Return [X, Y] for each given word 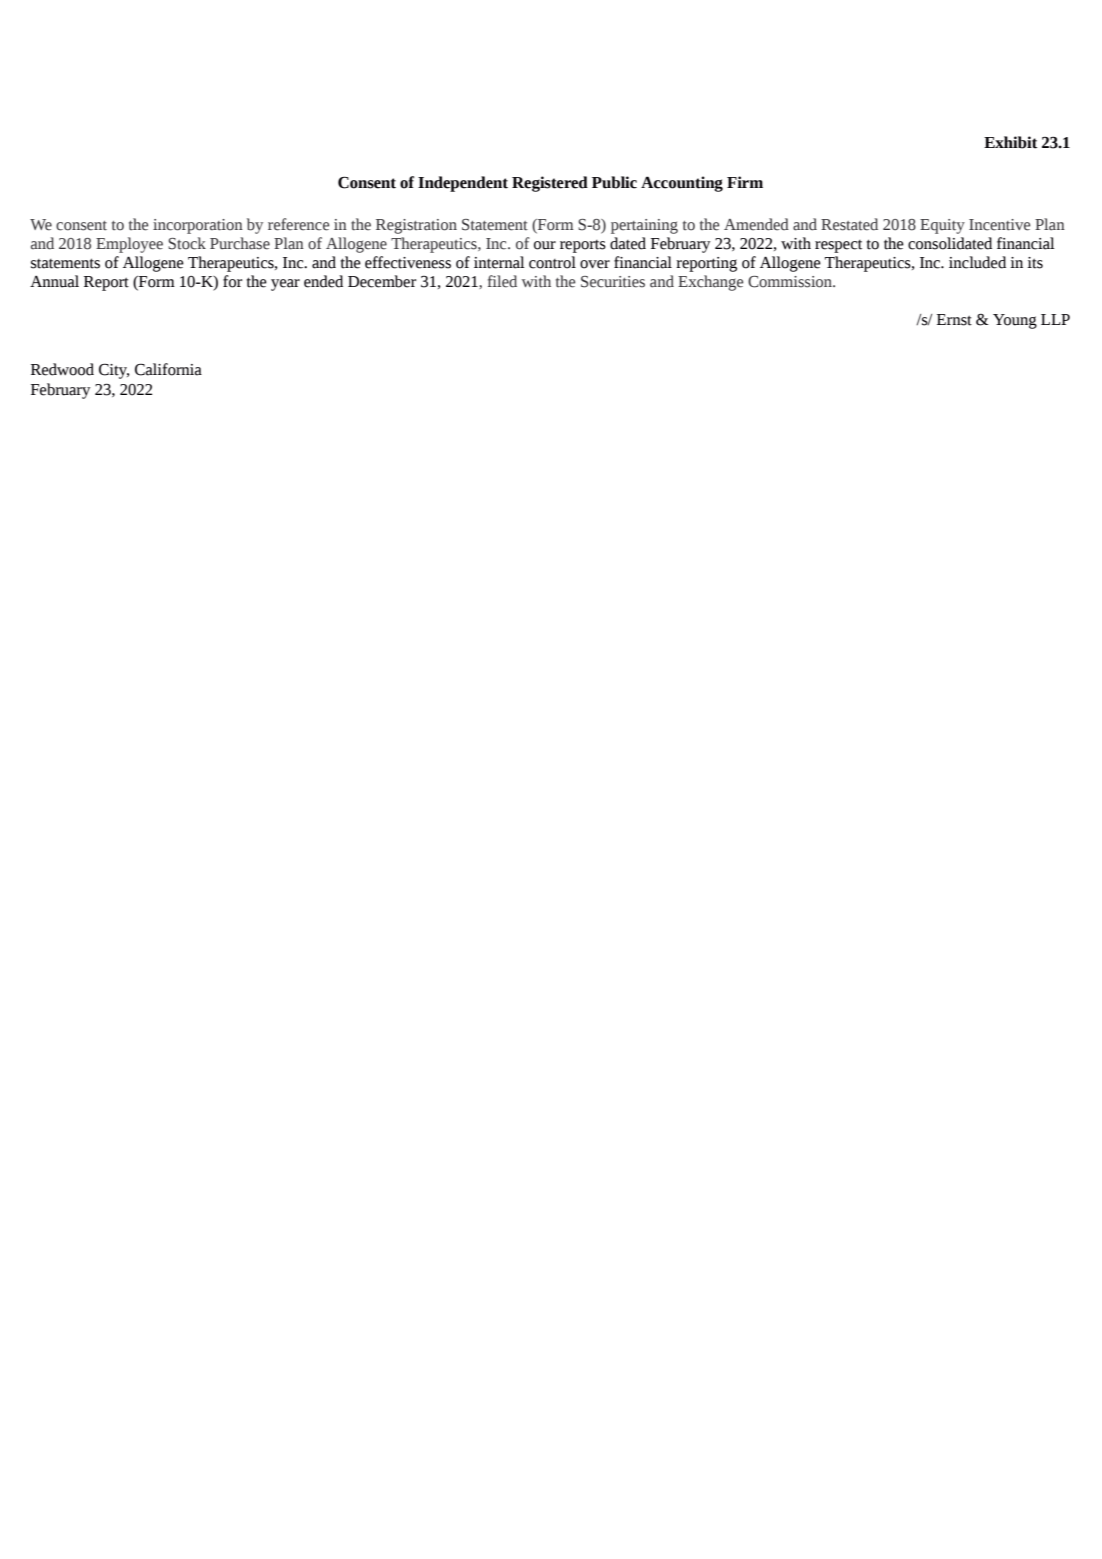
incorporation [198, 226]
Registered [550, 184]
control [552, 262]
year [285, 285]
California [168, 369]
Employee [129, 245]
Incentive [999, 225]
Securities [613, 282]
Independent [463, 184]
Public [614, 182]
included [977, 262]
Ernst [954, 320]
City [114, 371]
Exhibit [1010, 142]
